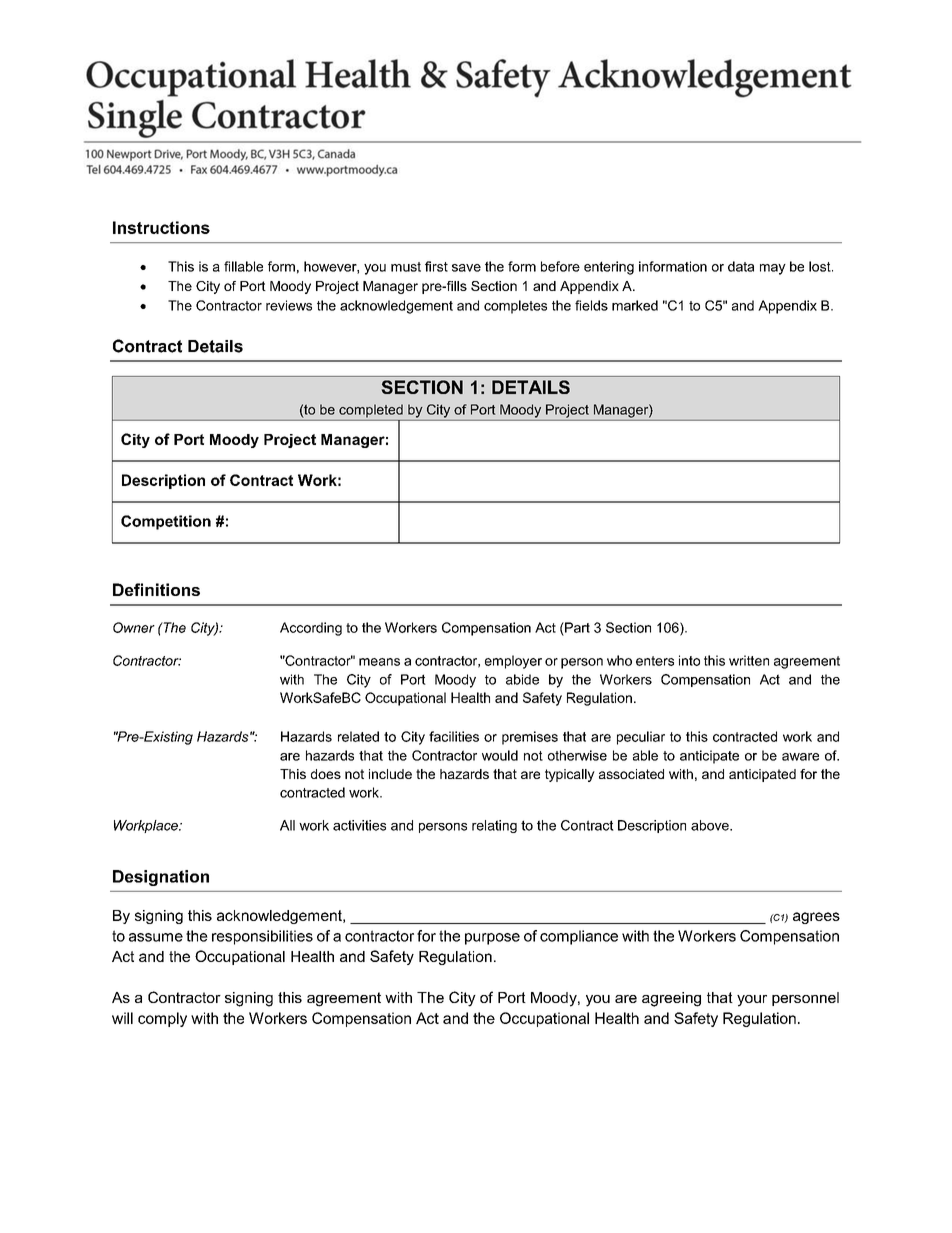 This image has height=1233, width=952. Describe the element at coordinates (492, 939) in the image. I see `purpose` at that location.
